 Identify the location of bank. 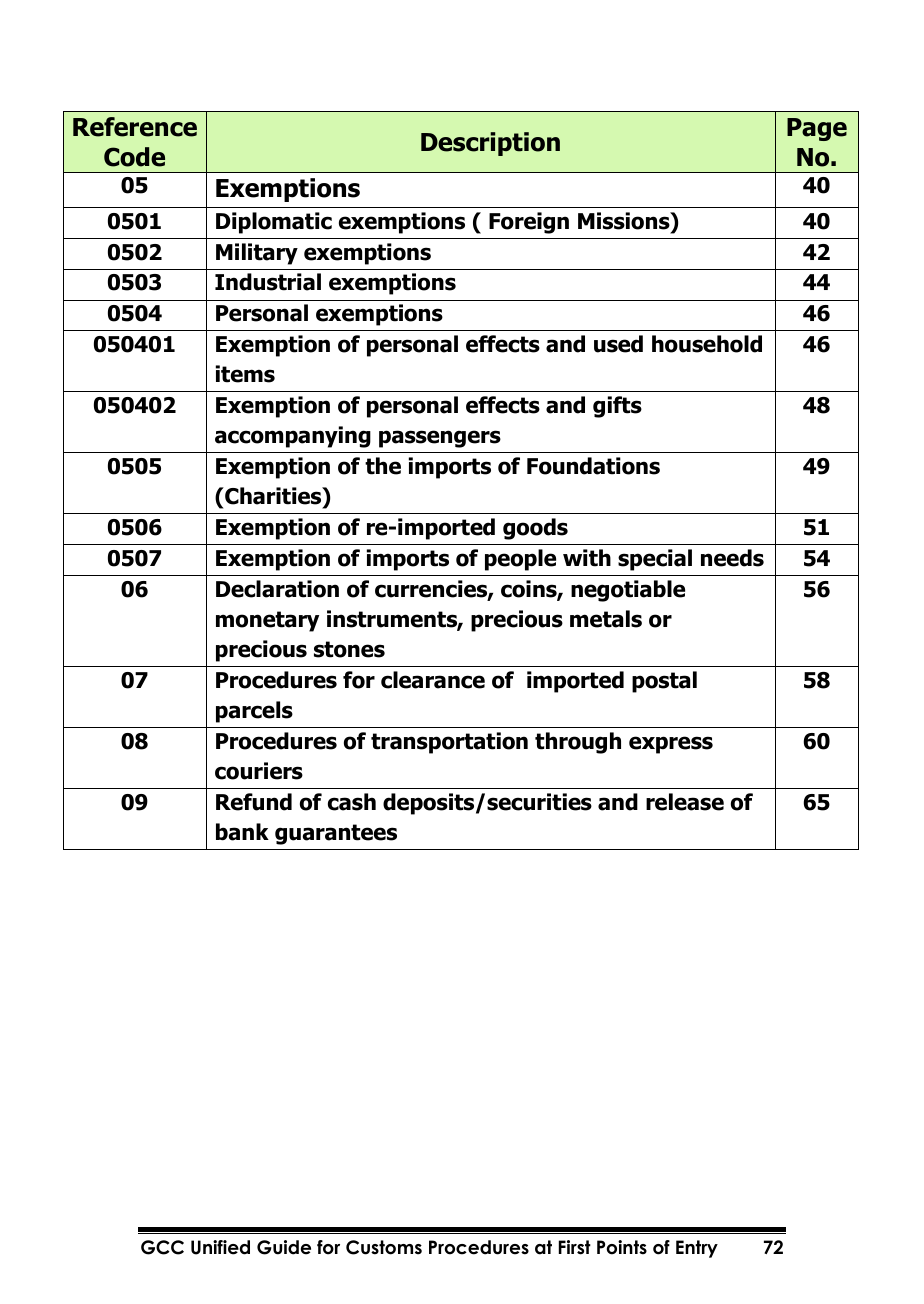
(242, 832).
